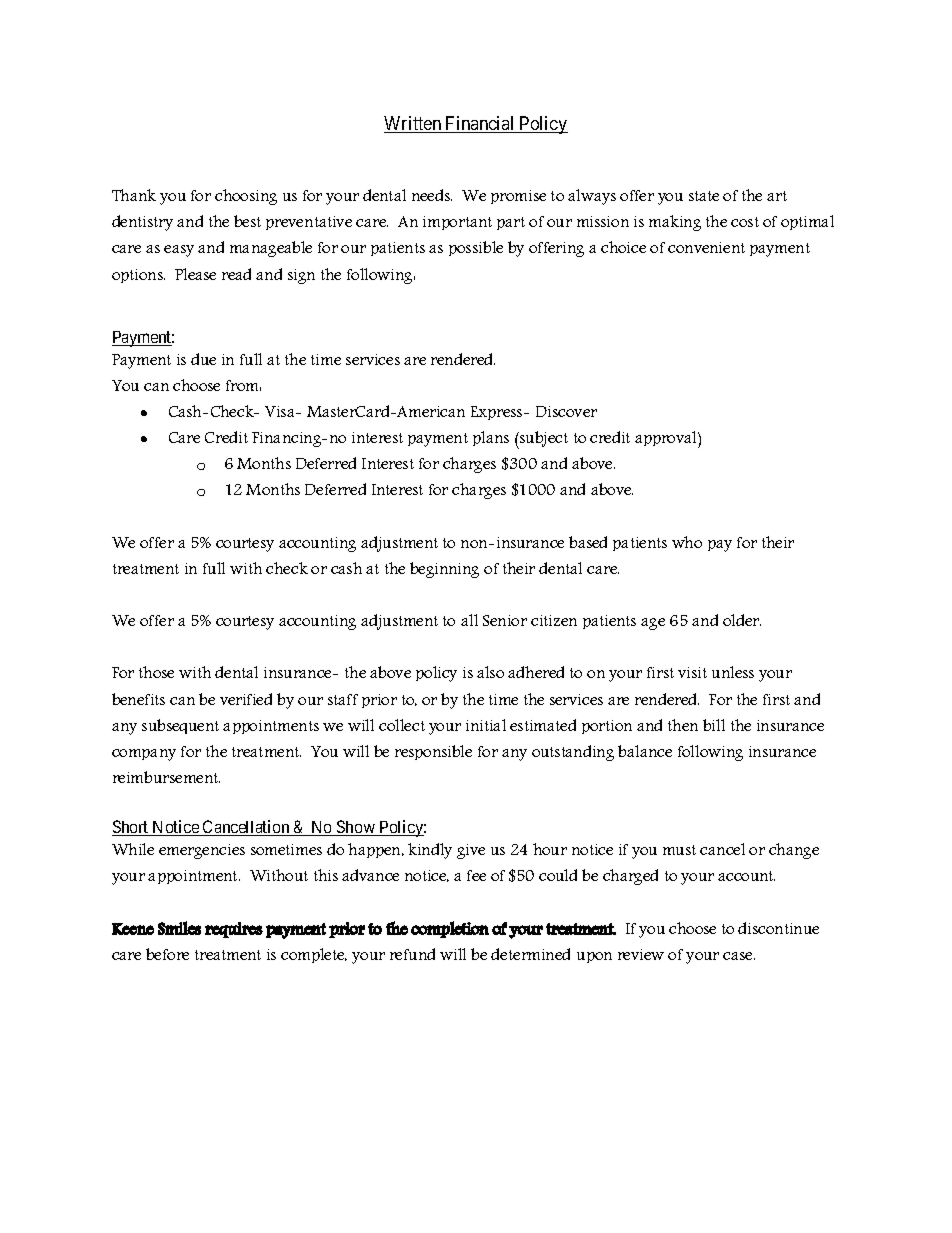  I want to click on beginning, so click(444, 570).
